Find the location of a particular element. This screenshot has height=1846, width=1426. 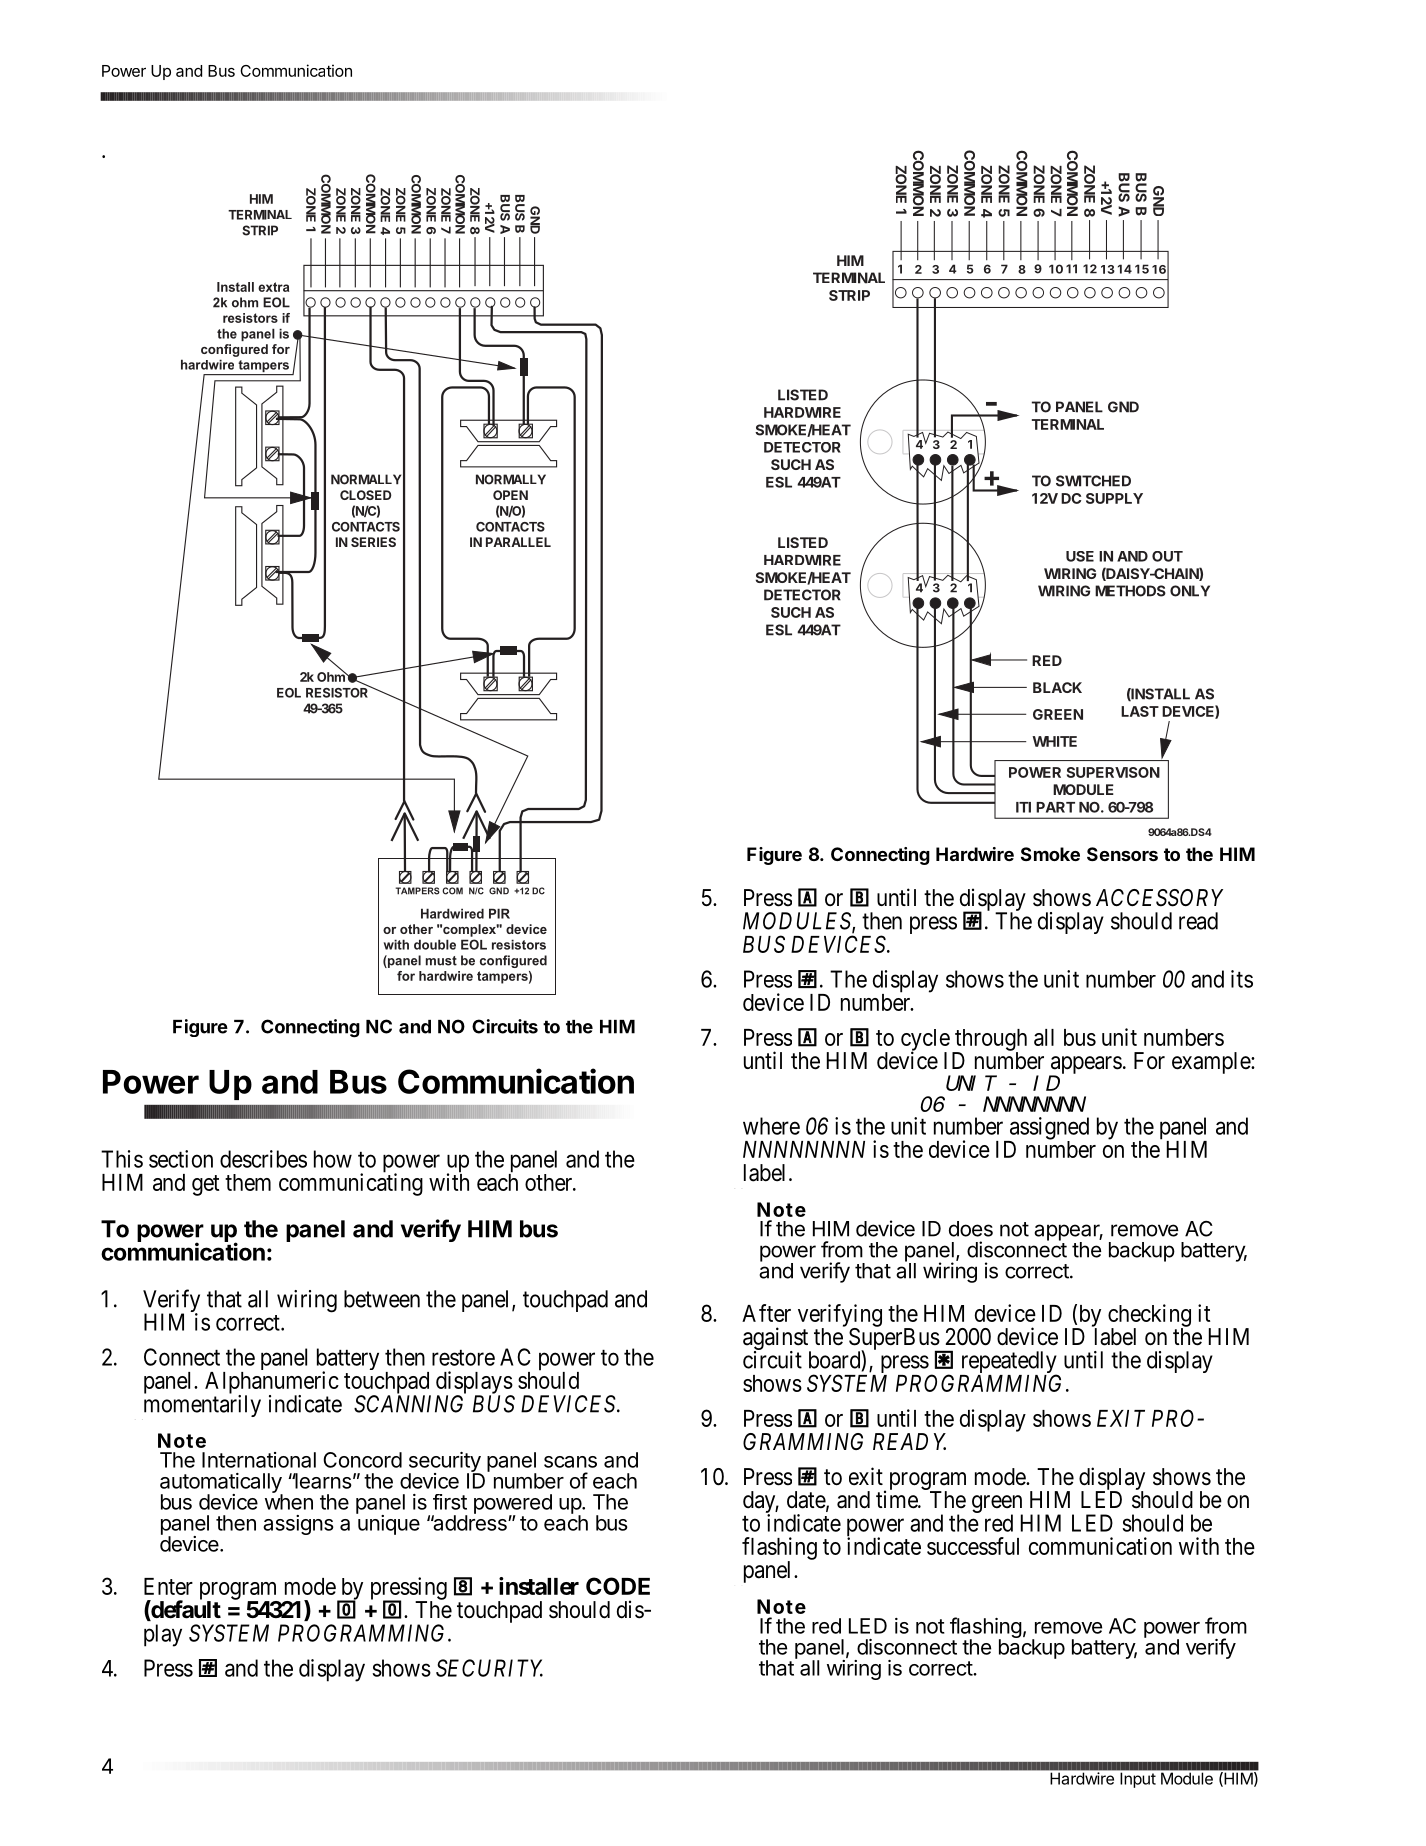

CLOSED is located at coordinates (365, 495).
